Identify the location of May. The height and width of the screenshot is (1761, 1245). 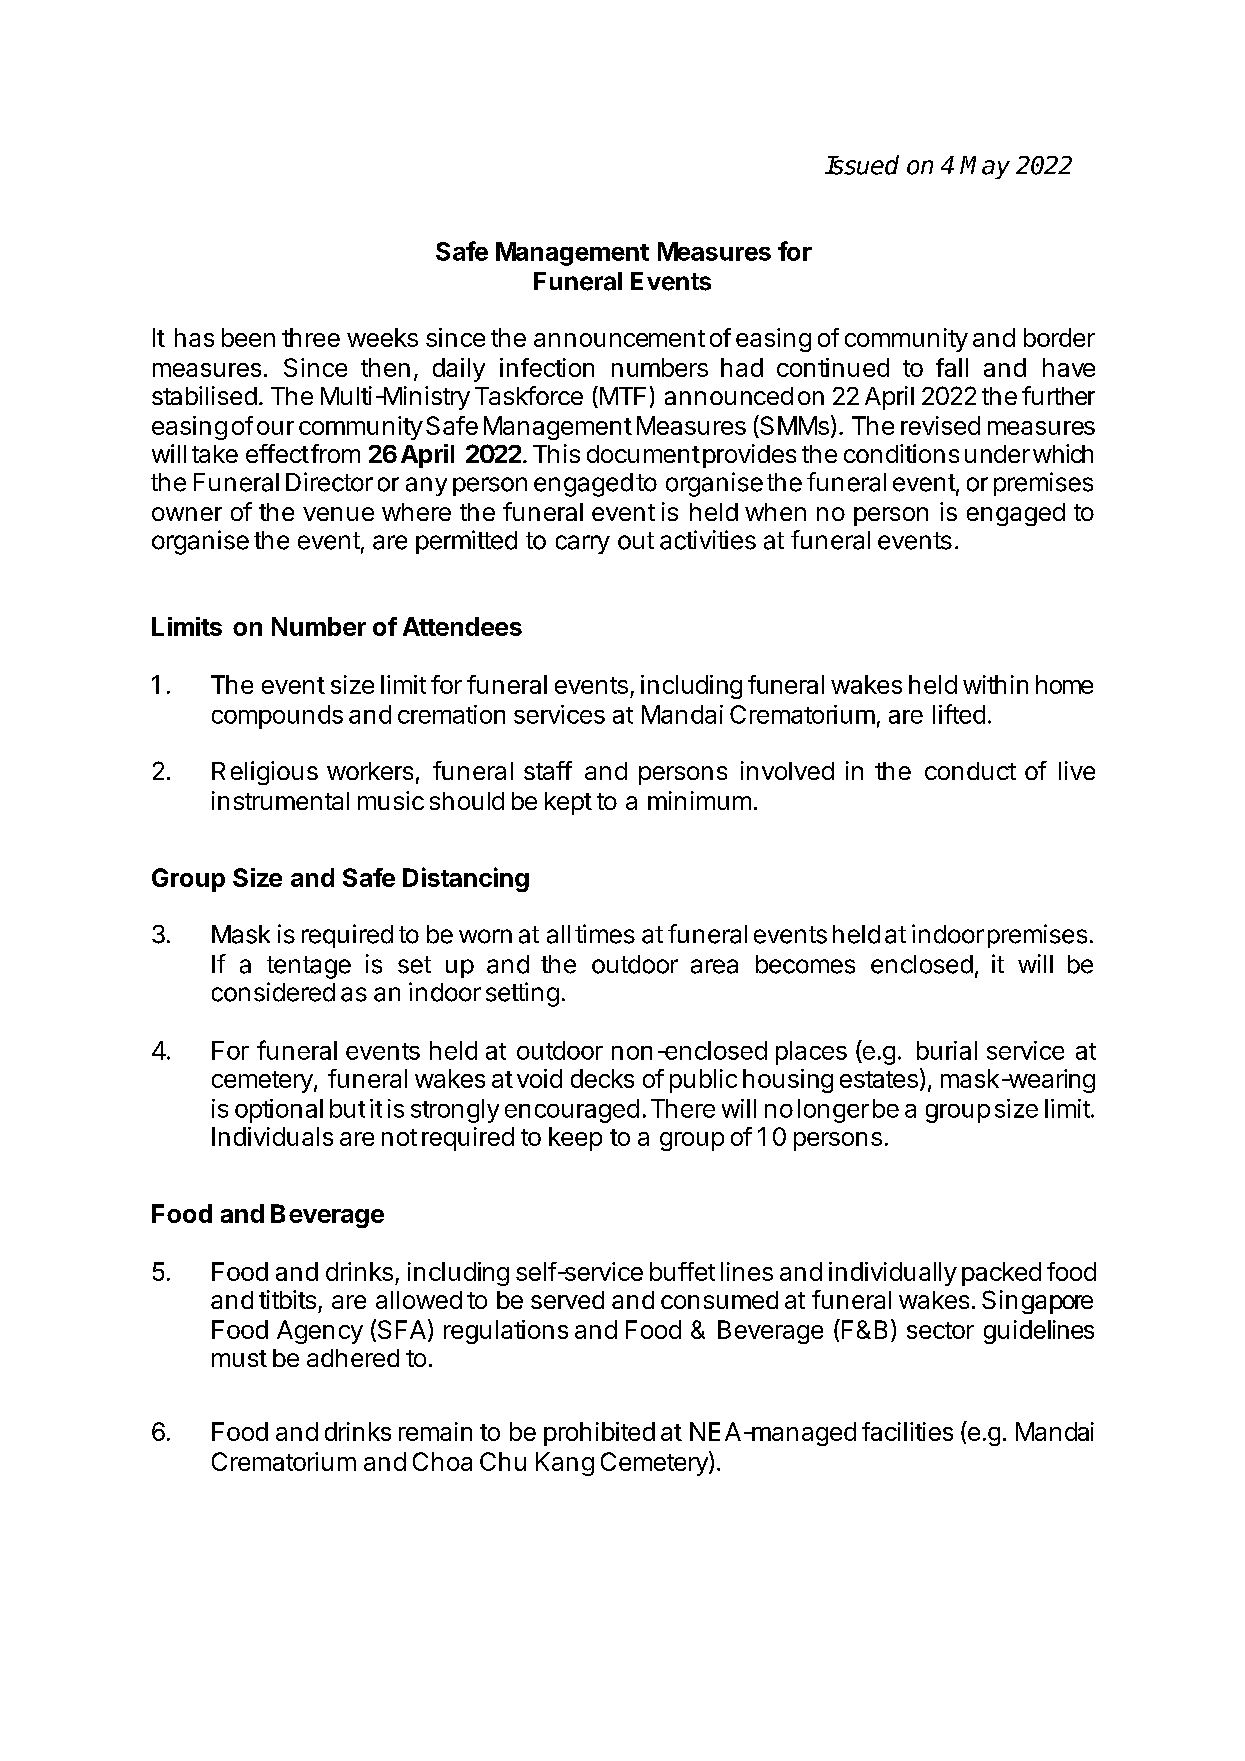
(985, 167).
